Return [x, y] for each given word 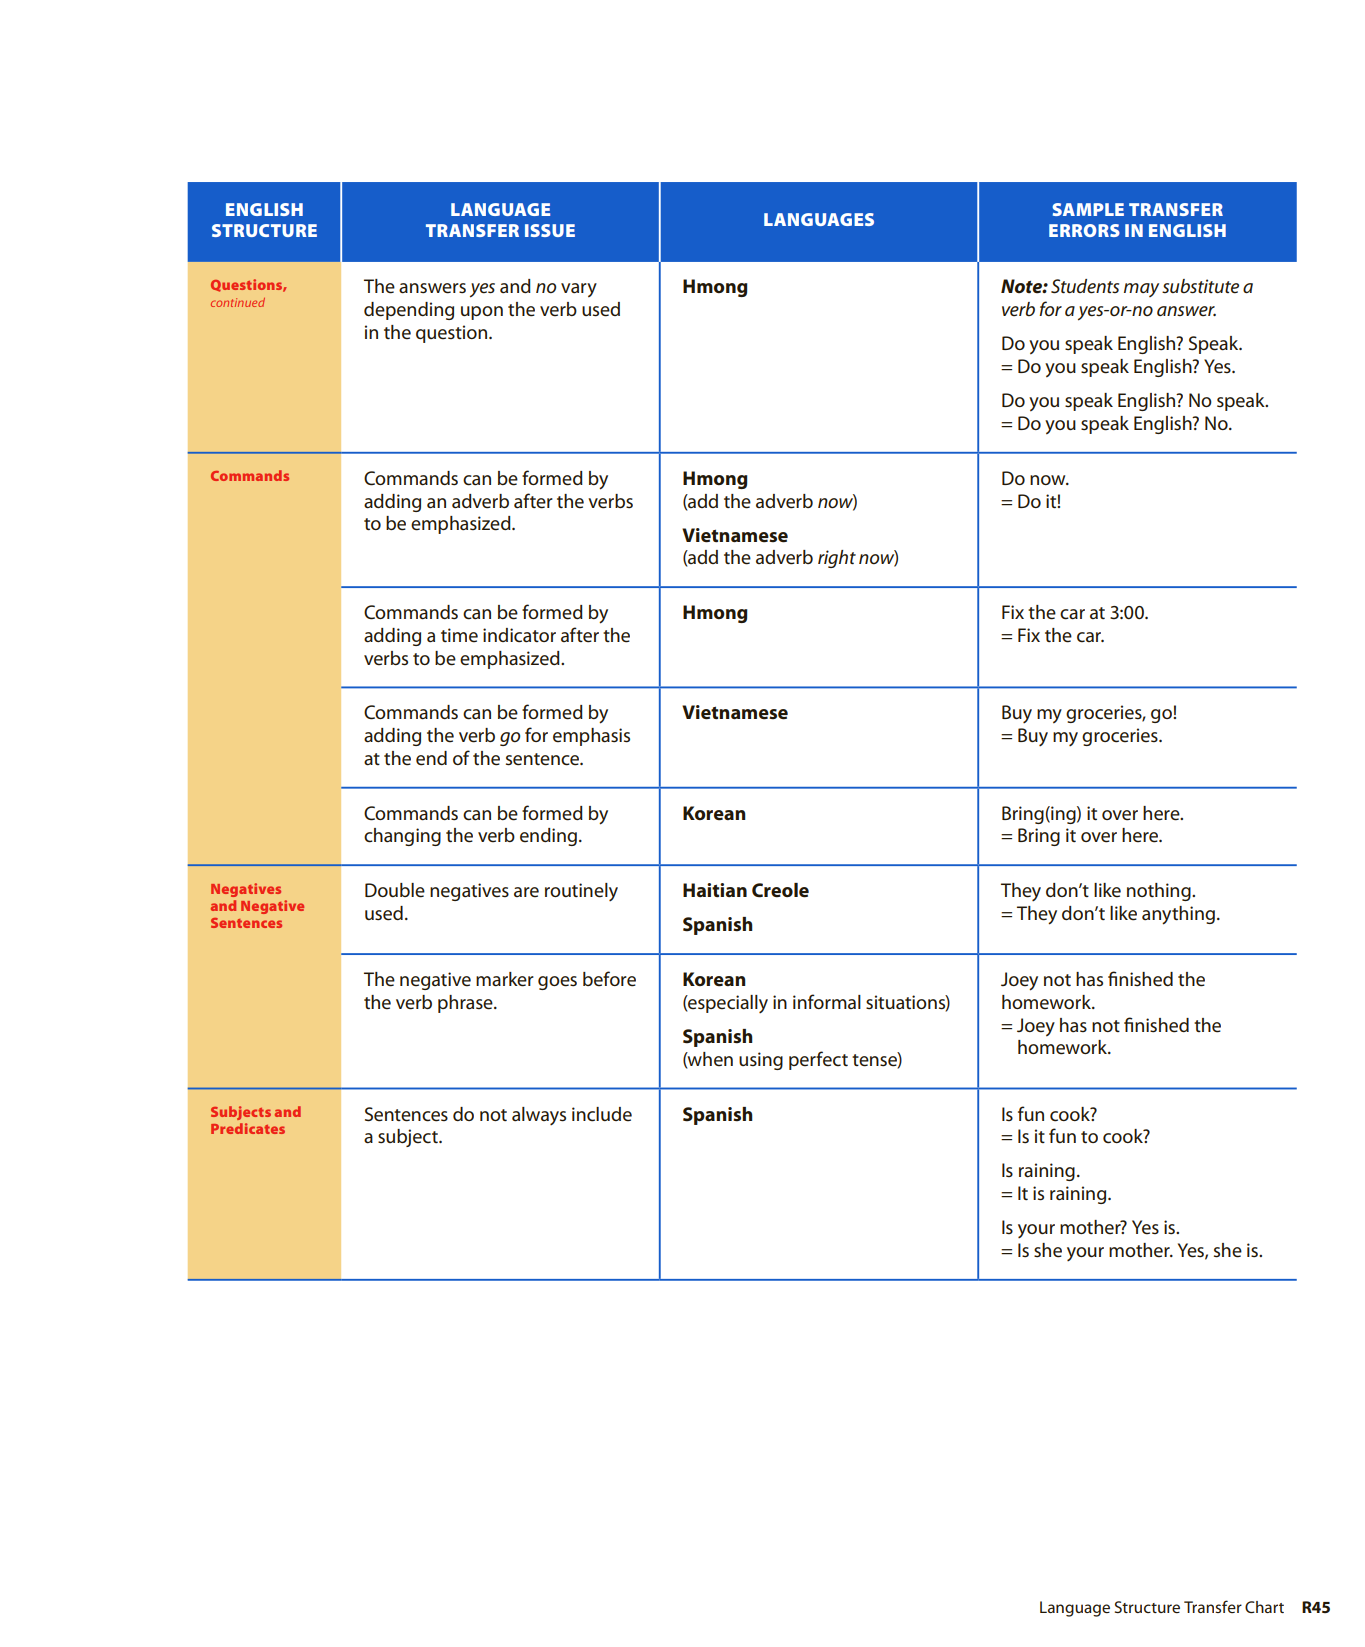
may [1141, 290]
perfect [818, 1060]
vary [579, 290]
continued [238, 302]
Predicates [248, 1128]
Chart [1264, 1607]
